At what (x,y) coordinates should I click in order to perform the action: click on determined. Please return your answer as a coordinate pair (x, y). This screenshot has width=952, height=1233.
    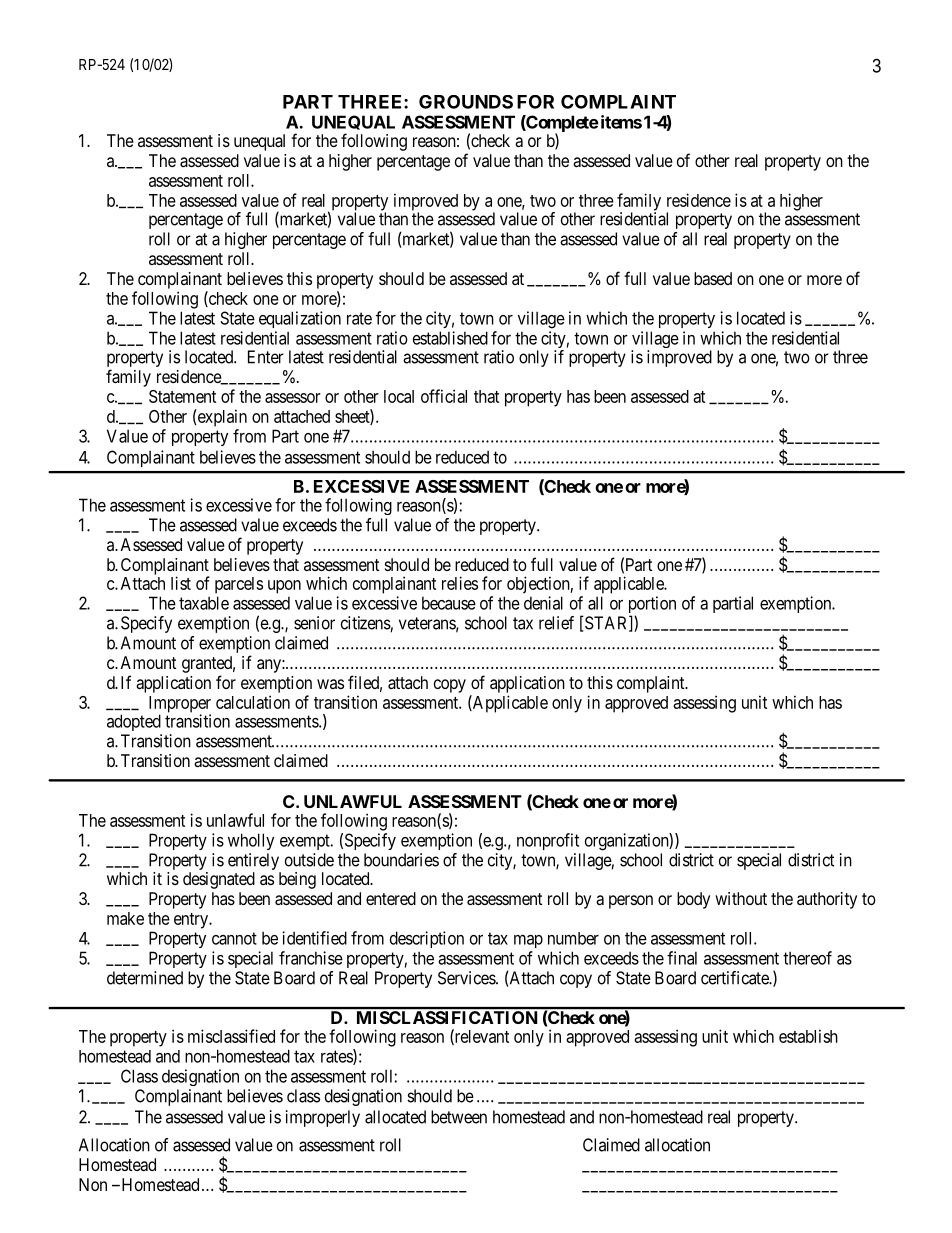
    Looking at the image, I should click on (145, 978).
